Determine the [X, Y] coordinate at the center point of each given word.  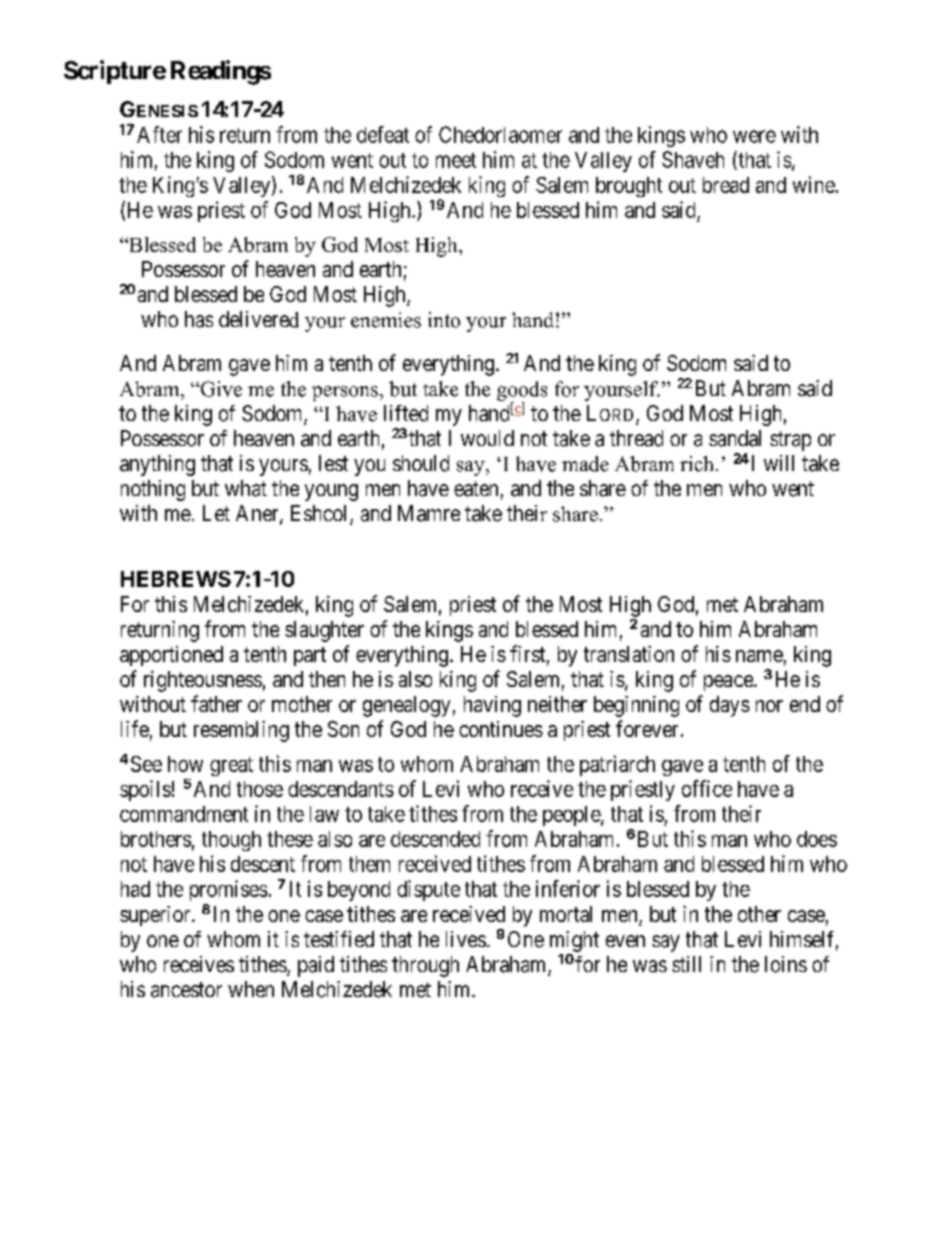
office [707, 788]
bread [726, 185]
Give [220, 389]
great [231, 766]
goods [522, 392]
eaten [476, 489]
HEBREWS [176, 579]
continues [501, 729]
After [159, 134]
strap [790, 441]
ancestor [186, 990]
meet [456, 160]
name [759, 656]
